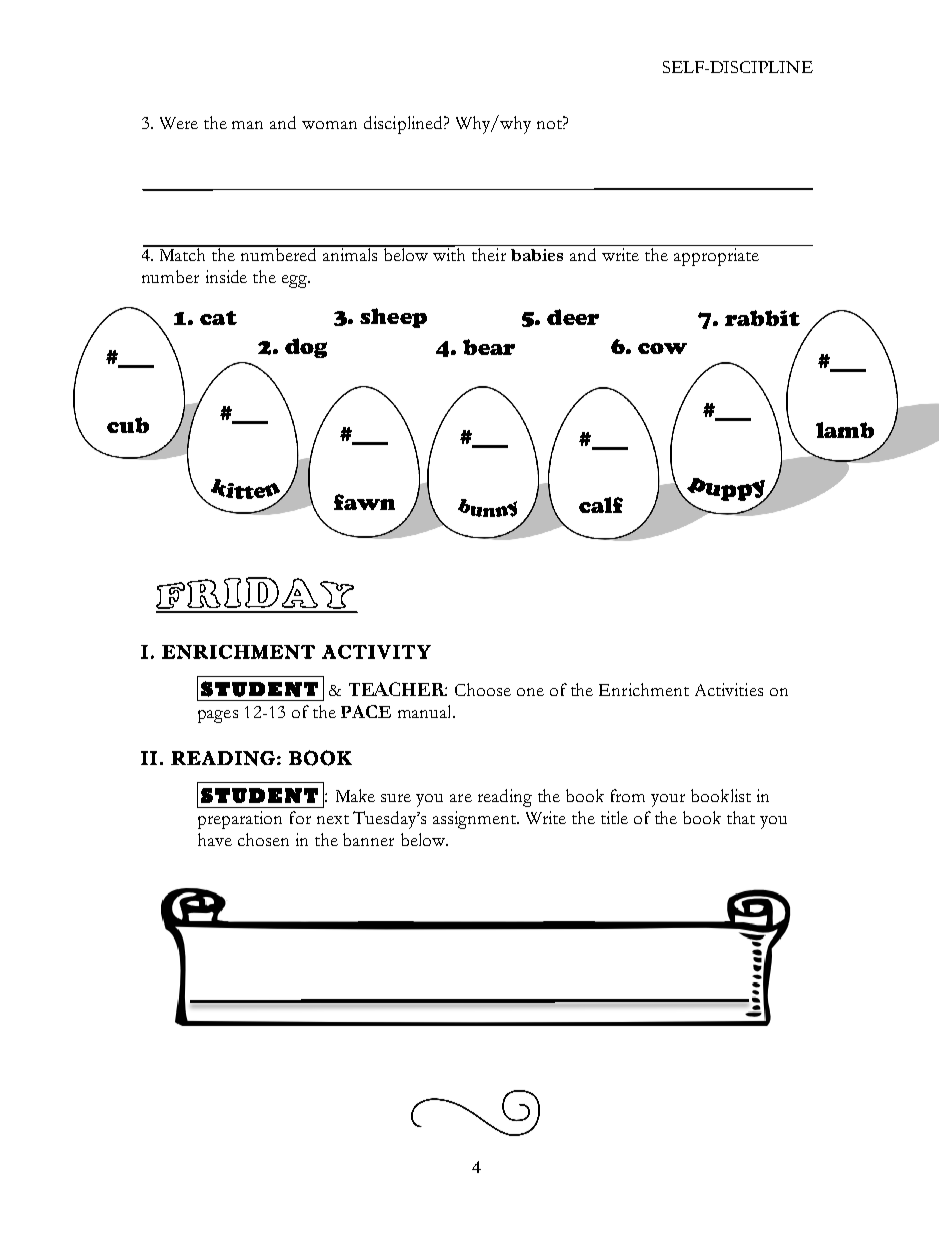 This page has width=952, height=1233. I want to click on preparation, so click(240, 820).
